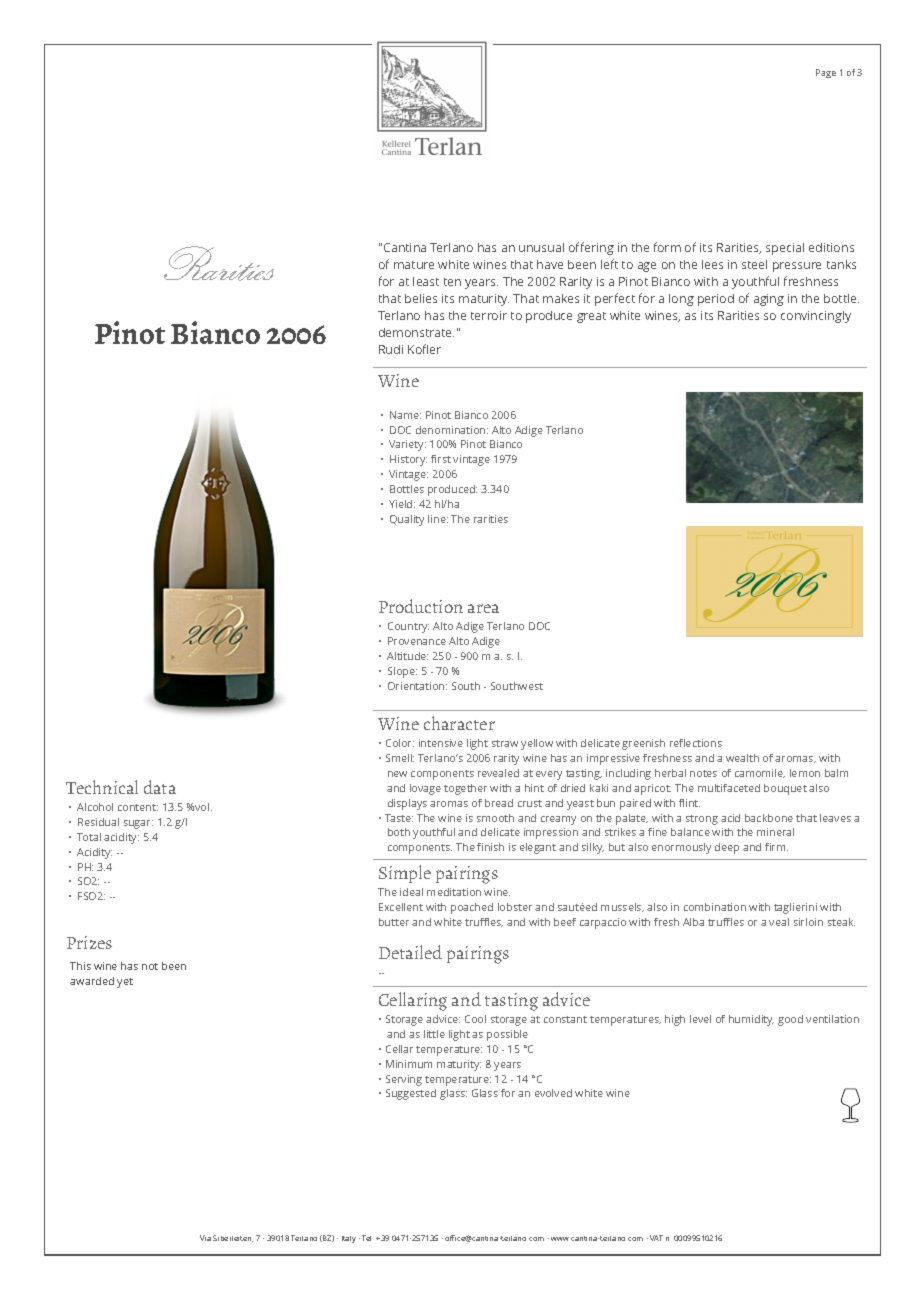 The image size is (924, 1308). Describe the element at coordinates (366, 1238) in the screenshot. I see `Tel` at that location.
